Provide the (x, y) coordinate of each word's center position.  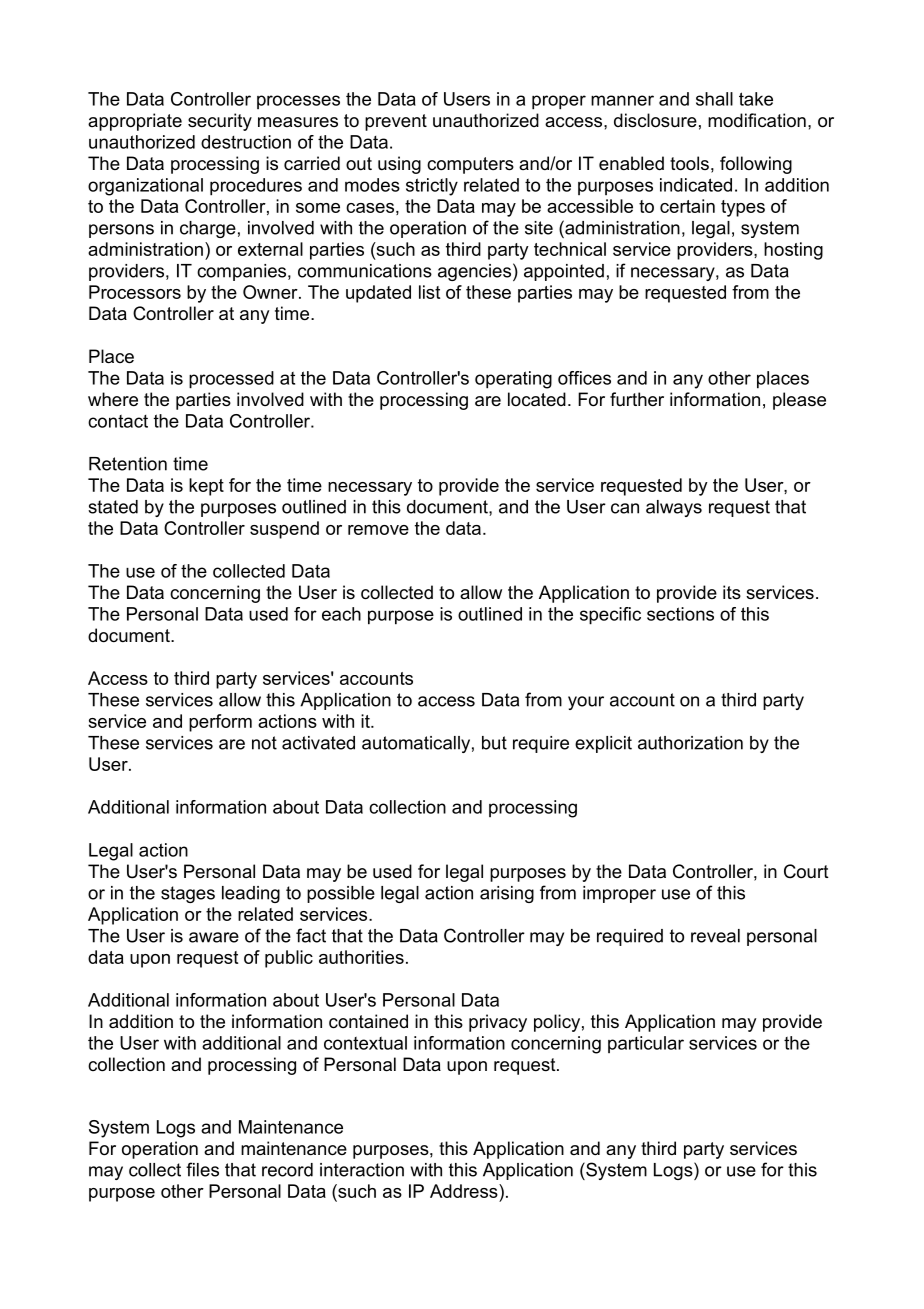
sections (680, 614)
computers (470, 165)
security (220, 122)
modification (757, 120)
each (341, 614)
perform (220, 723)
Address (465, 1191)
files (202, 1169)
